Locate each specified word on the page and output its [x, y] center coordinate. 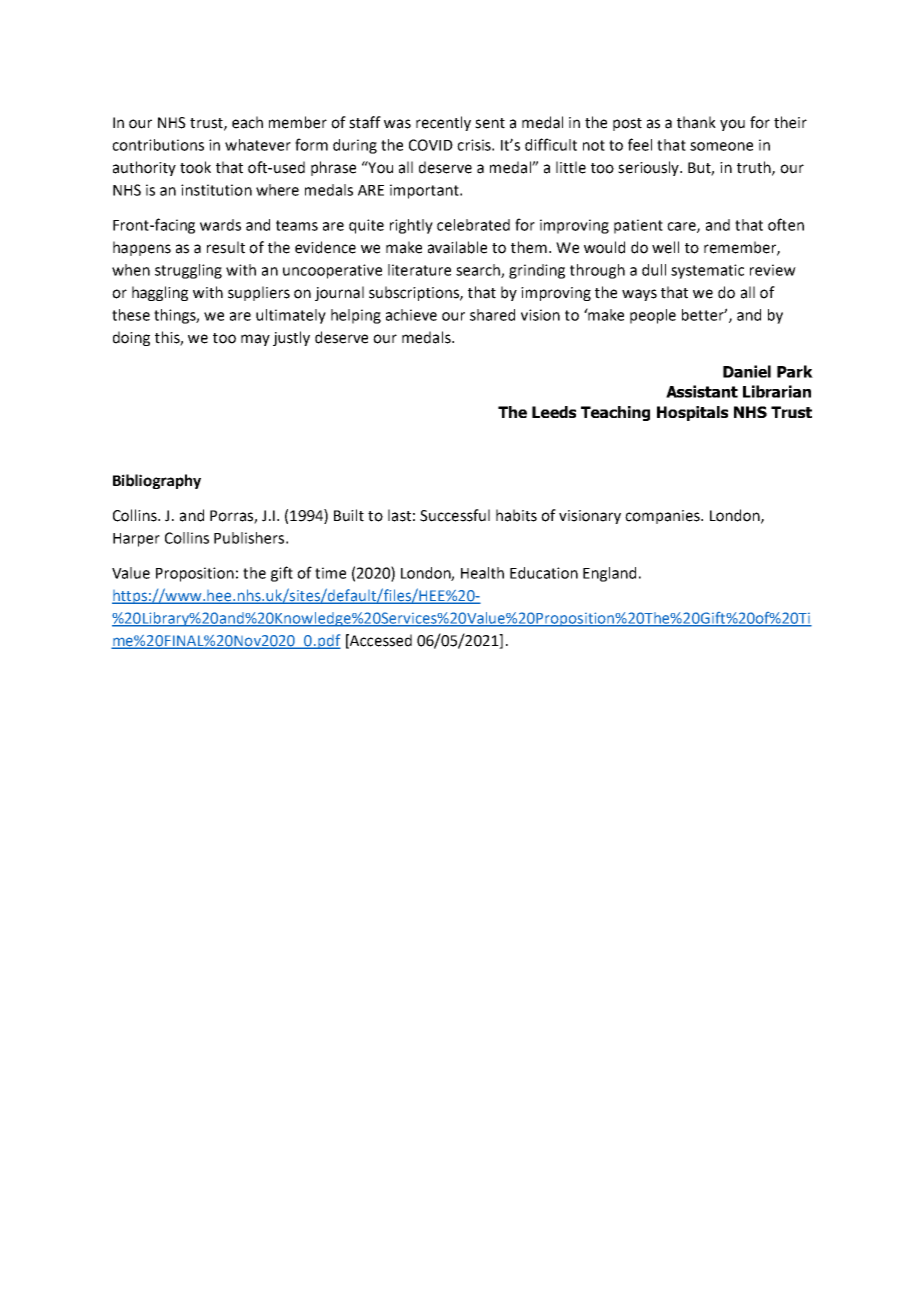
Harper [136, 540]
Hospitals [692, 413]
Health [482, 573]
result [226, 247]
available [457, 247]
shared [492, 315]
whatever [258, 145]
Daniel [747, 371]
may [255, 340]
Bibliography [157, 481]
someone [721, 146]
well [665, 247]
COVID [431, 145]
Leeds [554, 412]
